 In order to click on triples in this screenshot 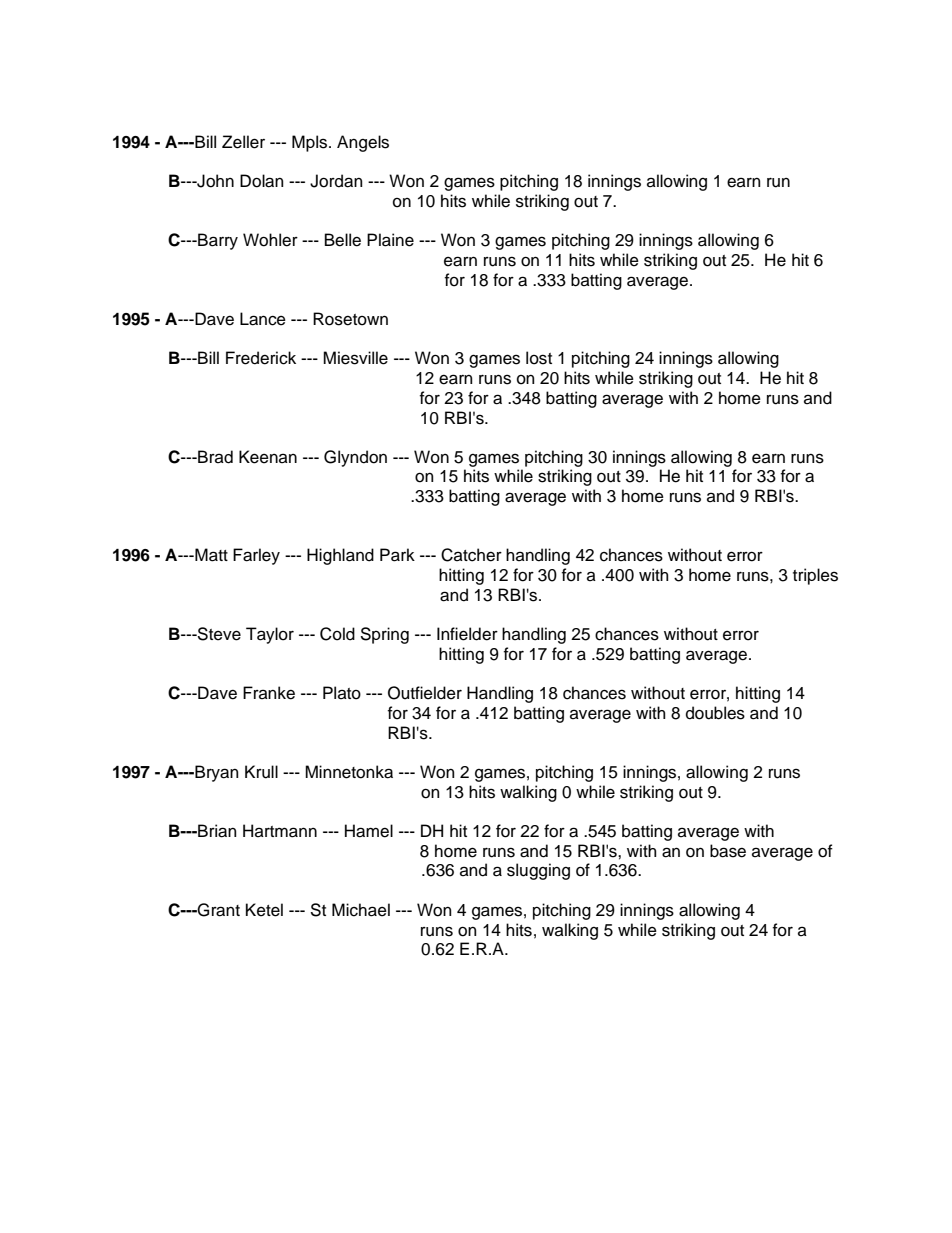, I will do `click(815, 576)`.
